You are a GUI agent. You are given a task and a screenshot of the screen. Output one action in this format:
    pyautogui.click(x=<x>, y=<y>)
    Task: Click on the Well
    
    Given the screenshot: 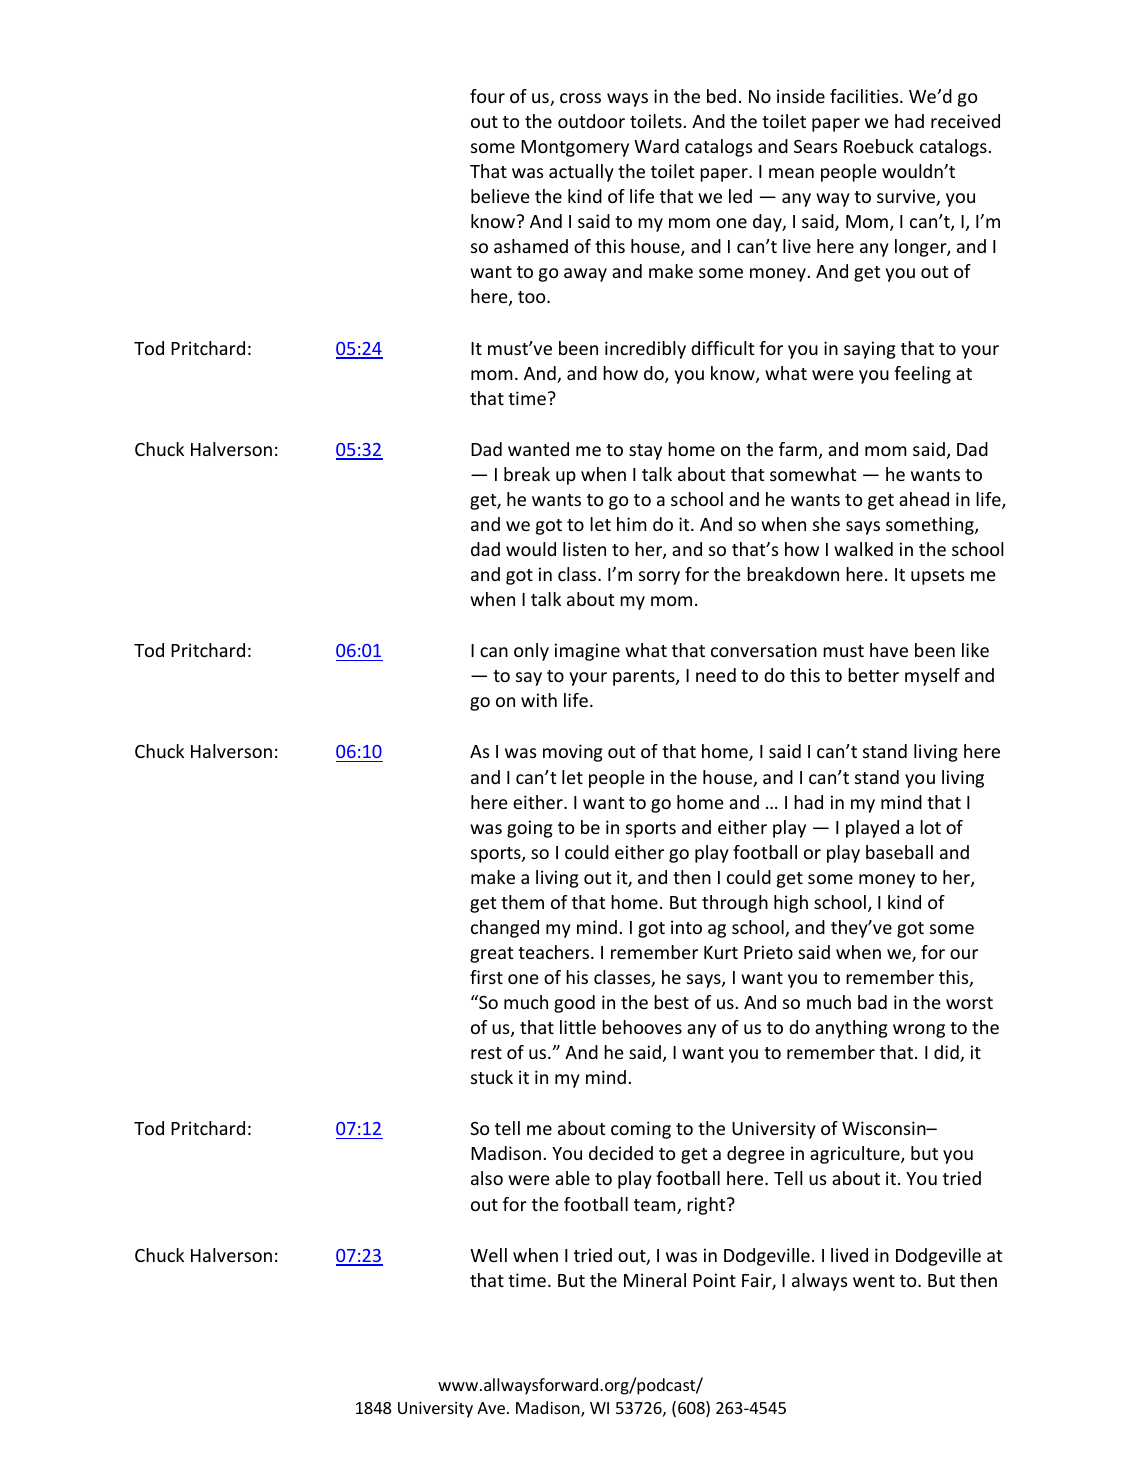 What is the action you would take?
    pyautogui.click(x=488, y=1255)
